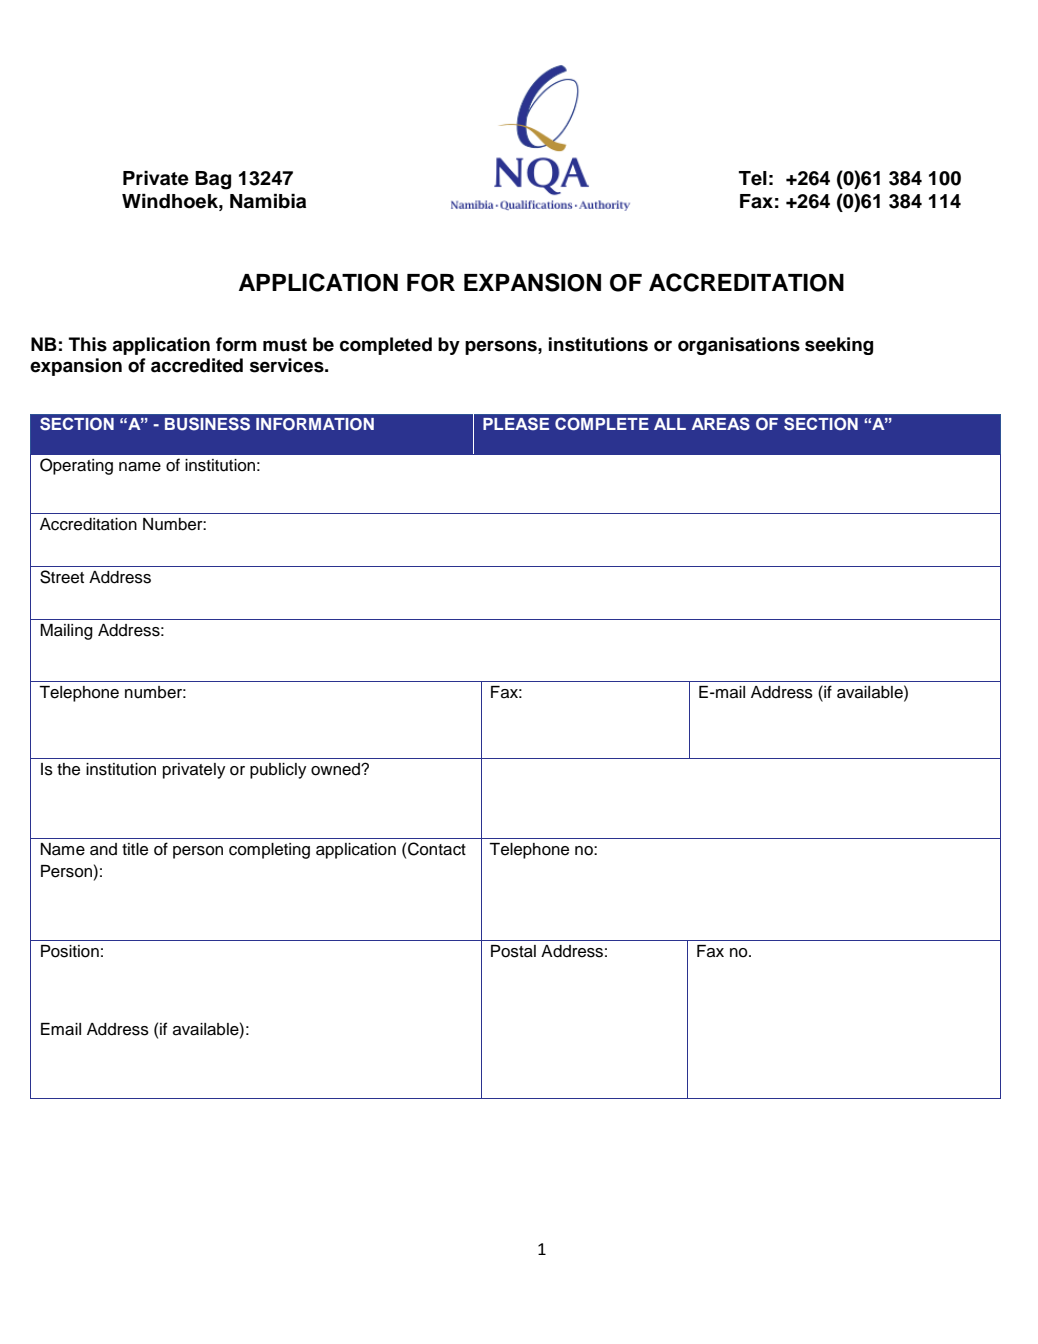  What do you see at coordinates (70, 951) in the image?
I see `Position` at bounding box center [70, 951].
